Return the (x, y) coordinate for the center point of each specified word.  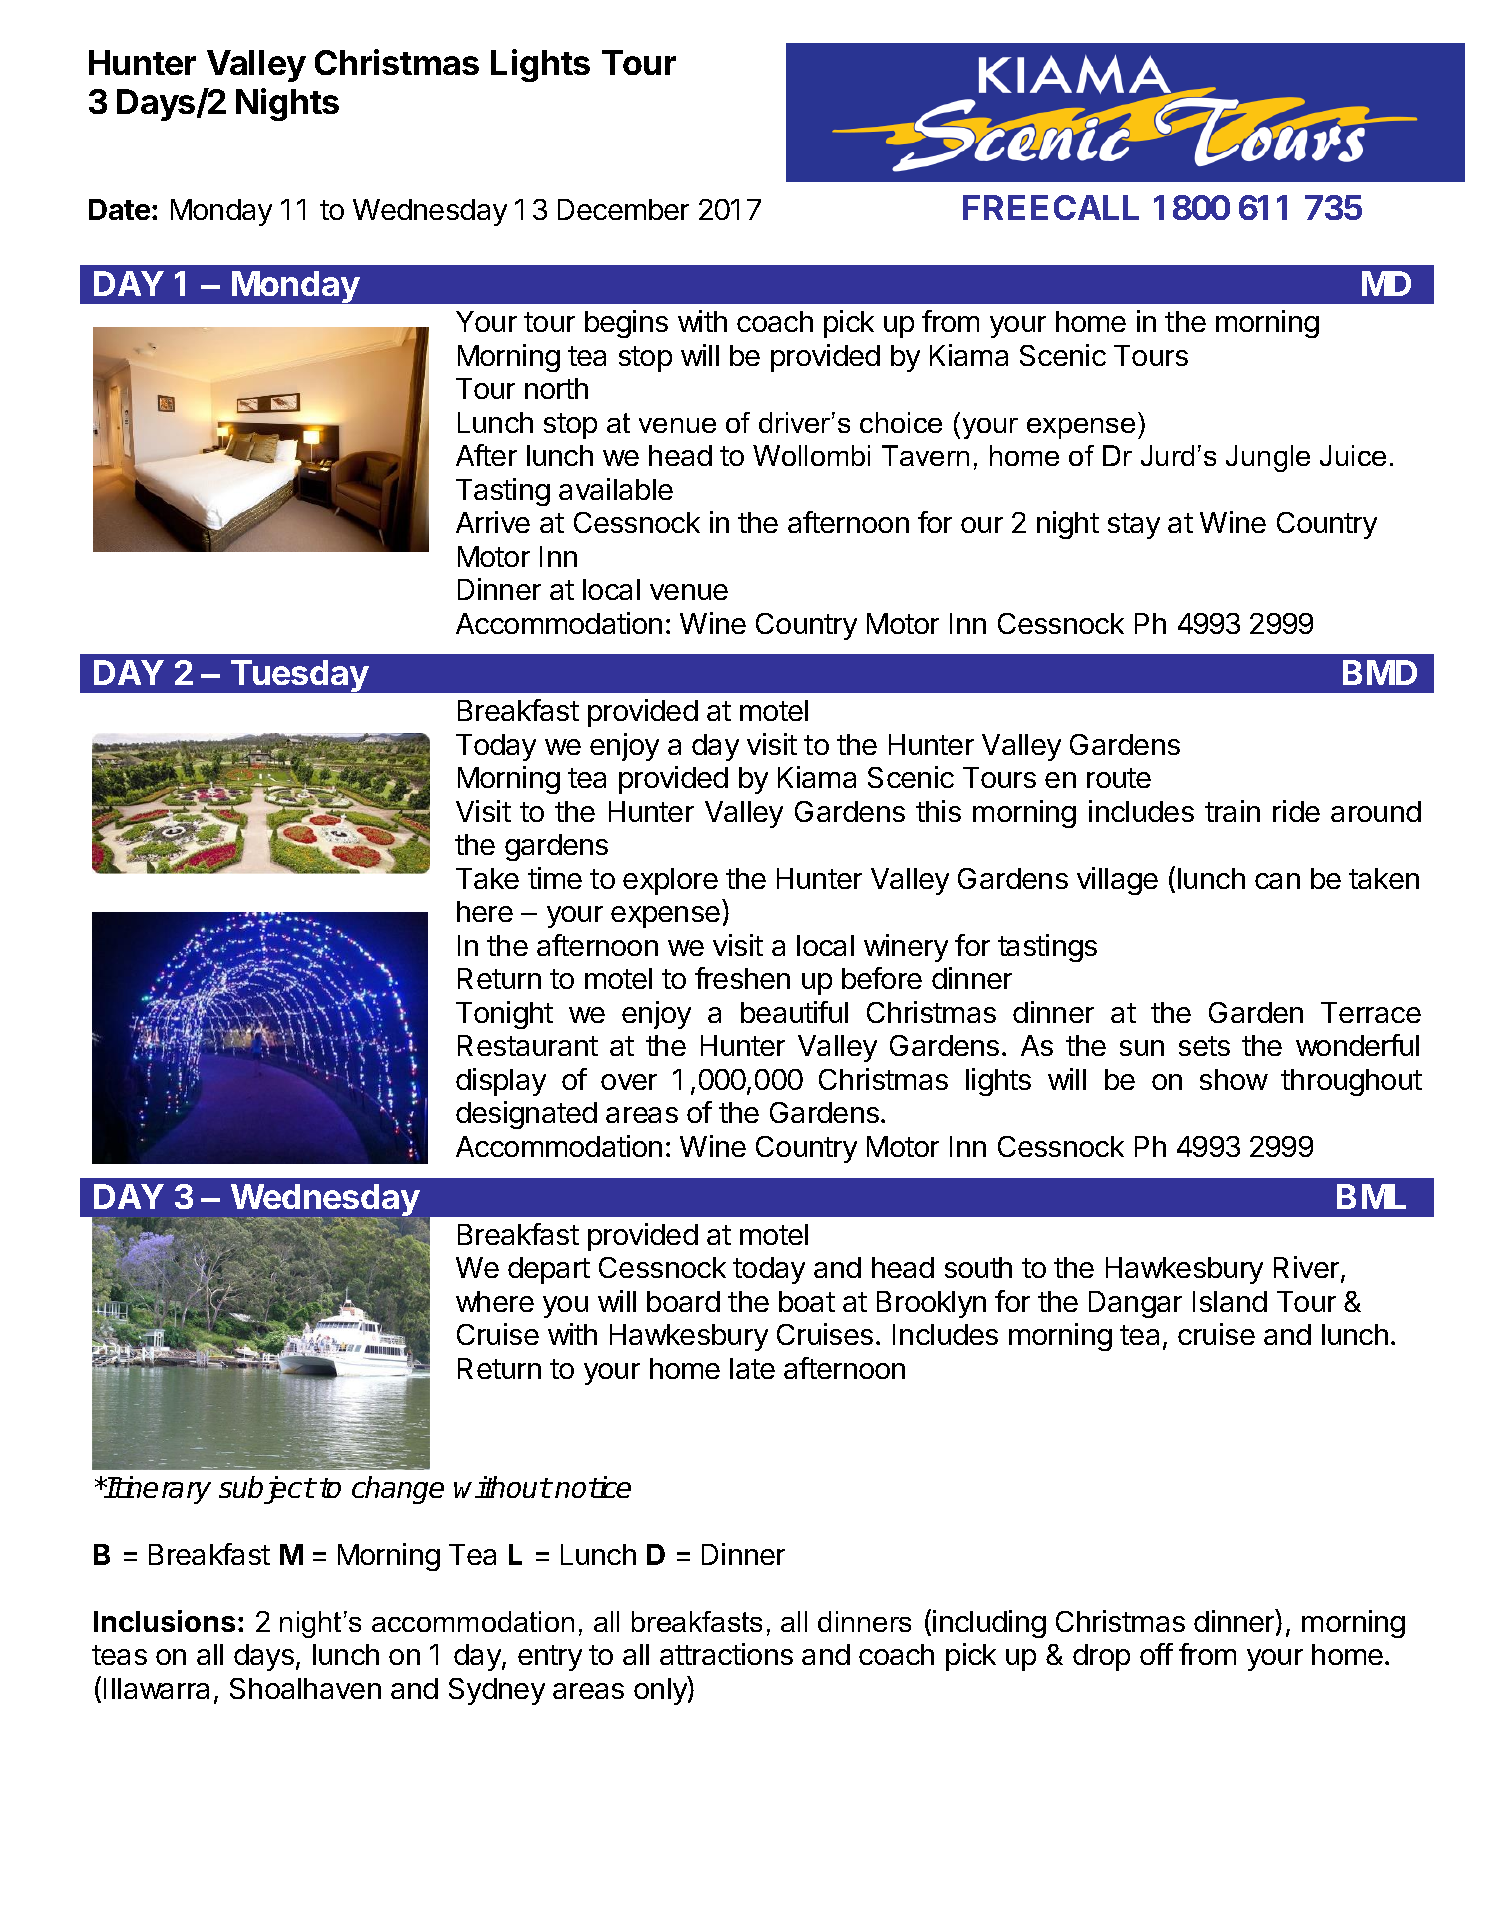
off (1156, 1654)
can (1277, 881)
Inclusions (164, 1621)
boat (807, 1301)
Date (119, 209)
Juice (1353, 455)
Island (1230, 1301)
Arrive (493, 522)
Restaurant (528, 1045)
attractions (726, 1654)
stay (1134, 526)
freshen (742, 978)
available (616, 489)
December (623, 209)
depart (549, 1270)
